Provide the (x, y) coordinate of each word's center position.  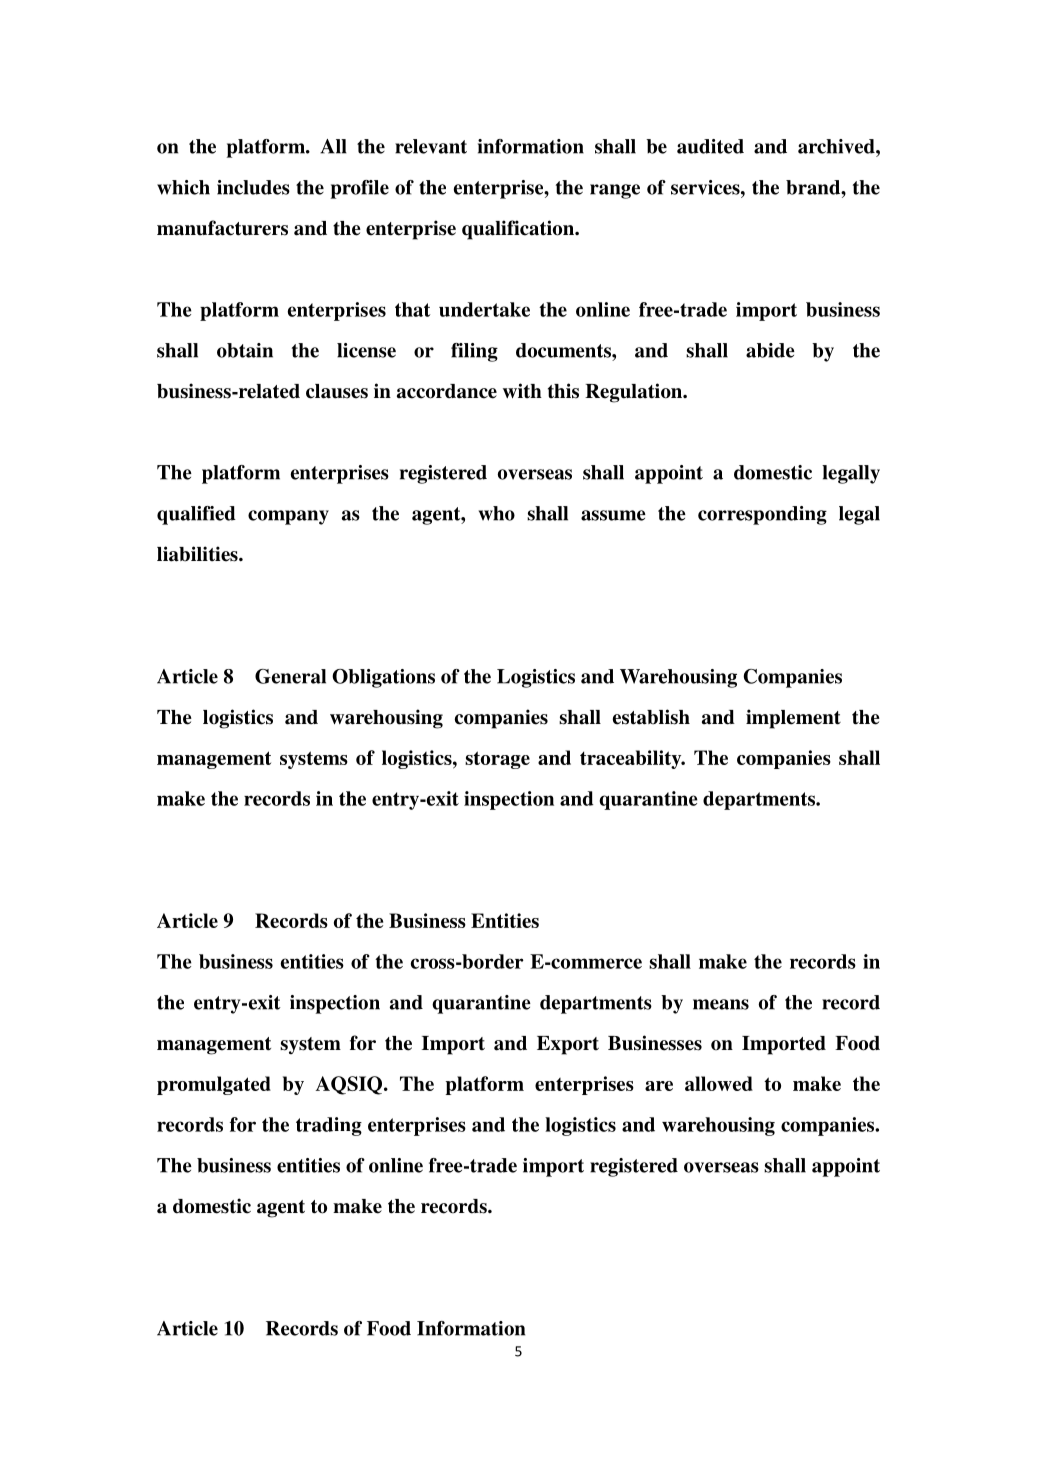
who (496, 513)
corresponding (762, 515)
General (290, 676)
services (706, 187)
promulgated (214, 1085)
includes (253, 187)
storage (497, 760)
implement (793, 719)
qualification (519, 230)
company (288, 517)
